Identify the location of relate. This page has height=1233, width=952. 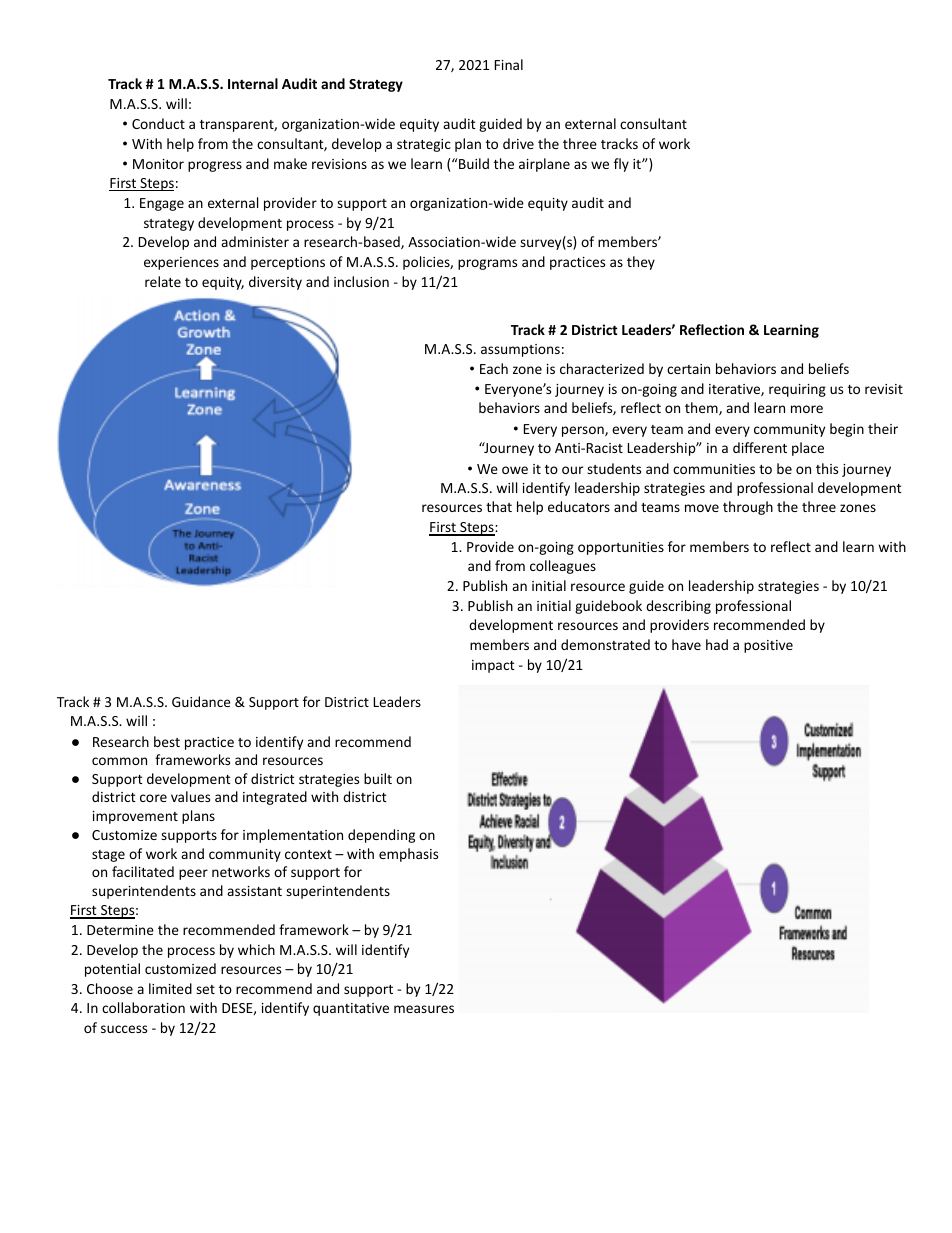
(163, 281).
